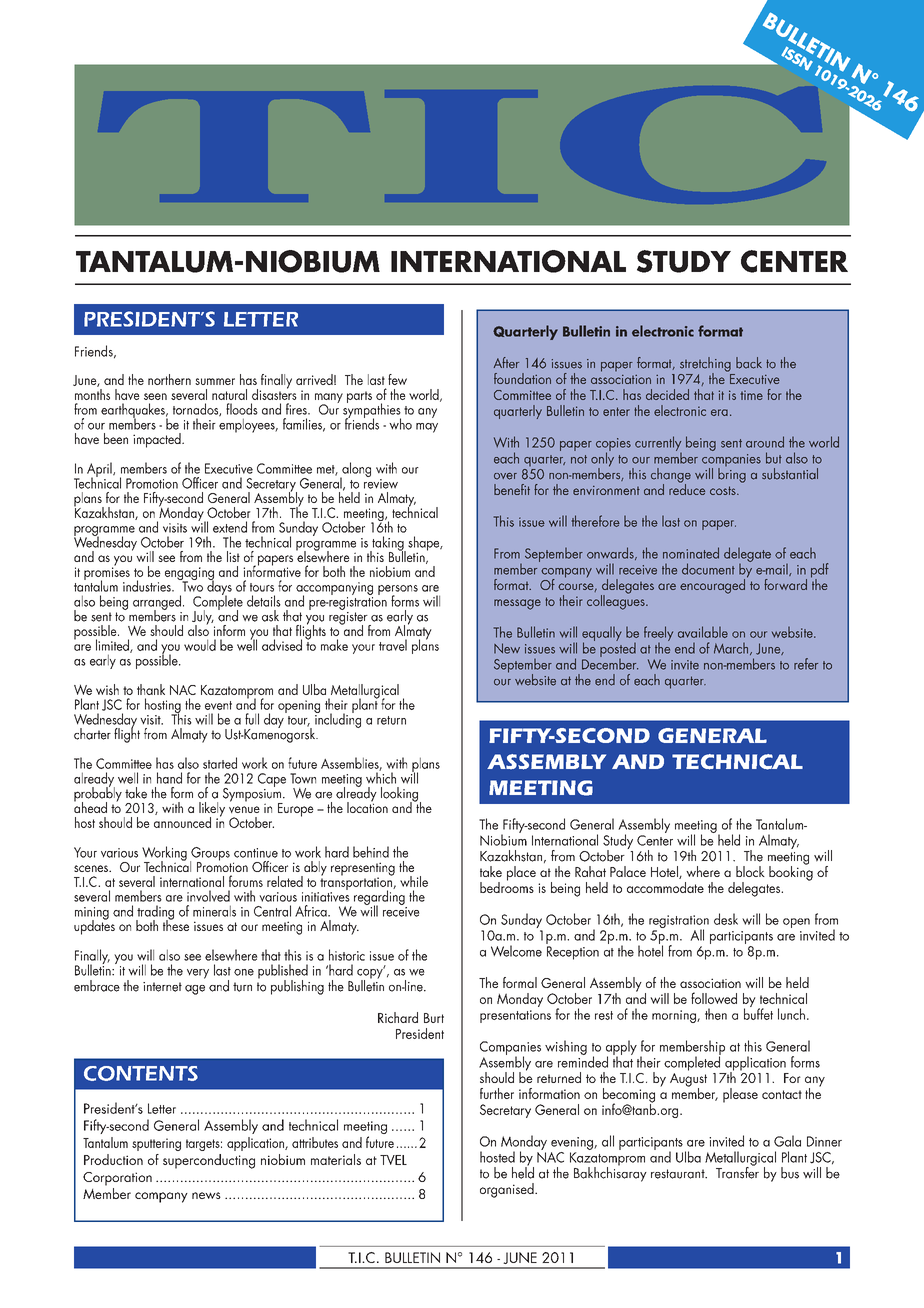 This screenshot has width=924, height=1308. I want to click on while, so click(414, 881).
